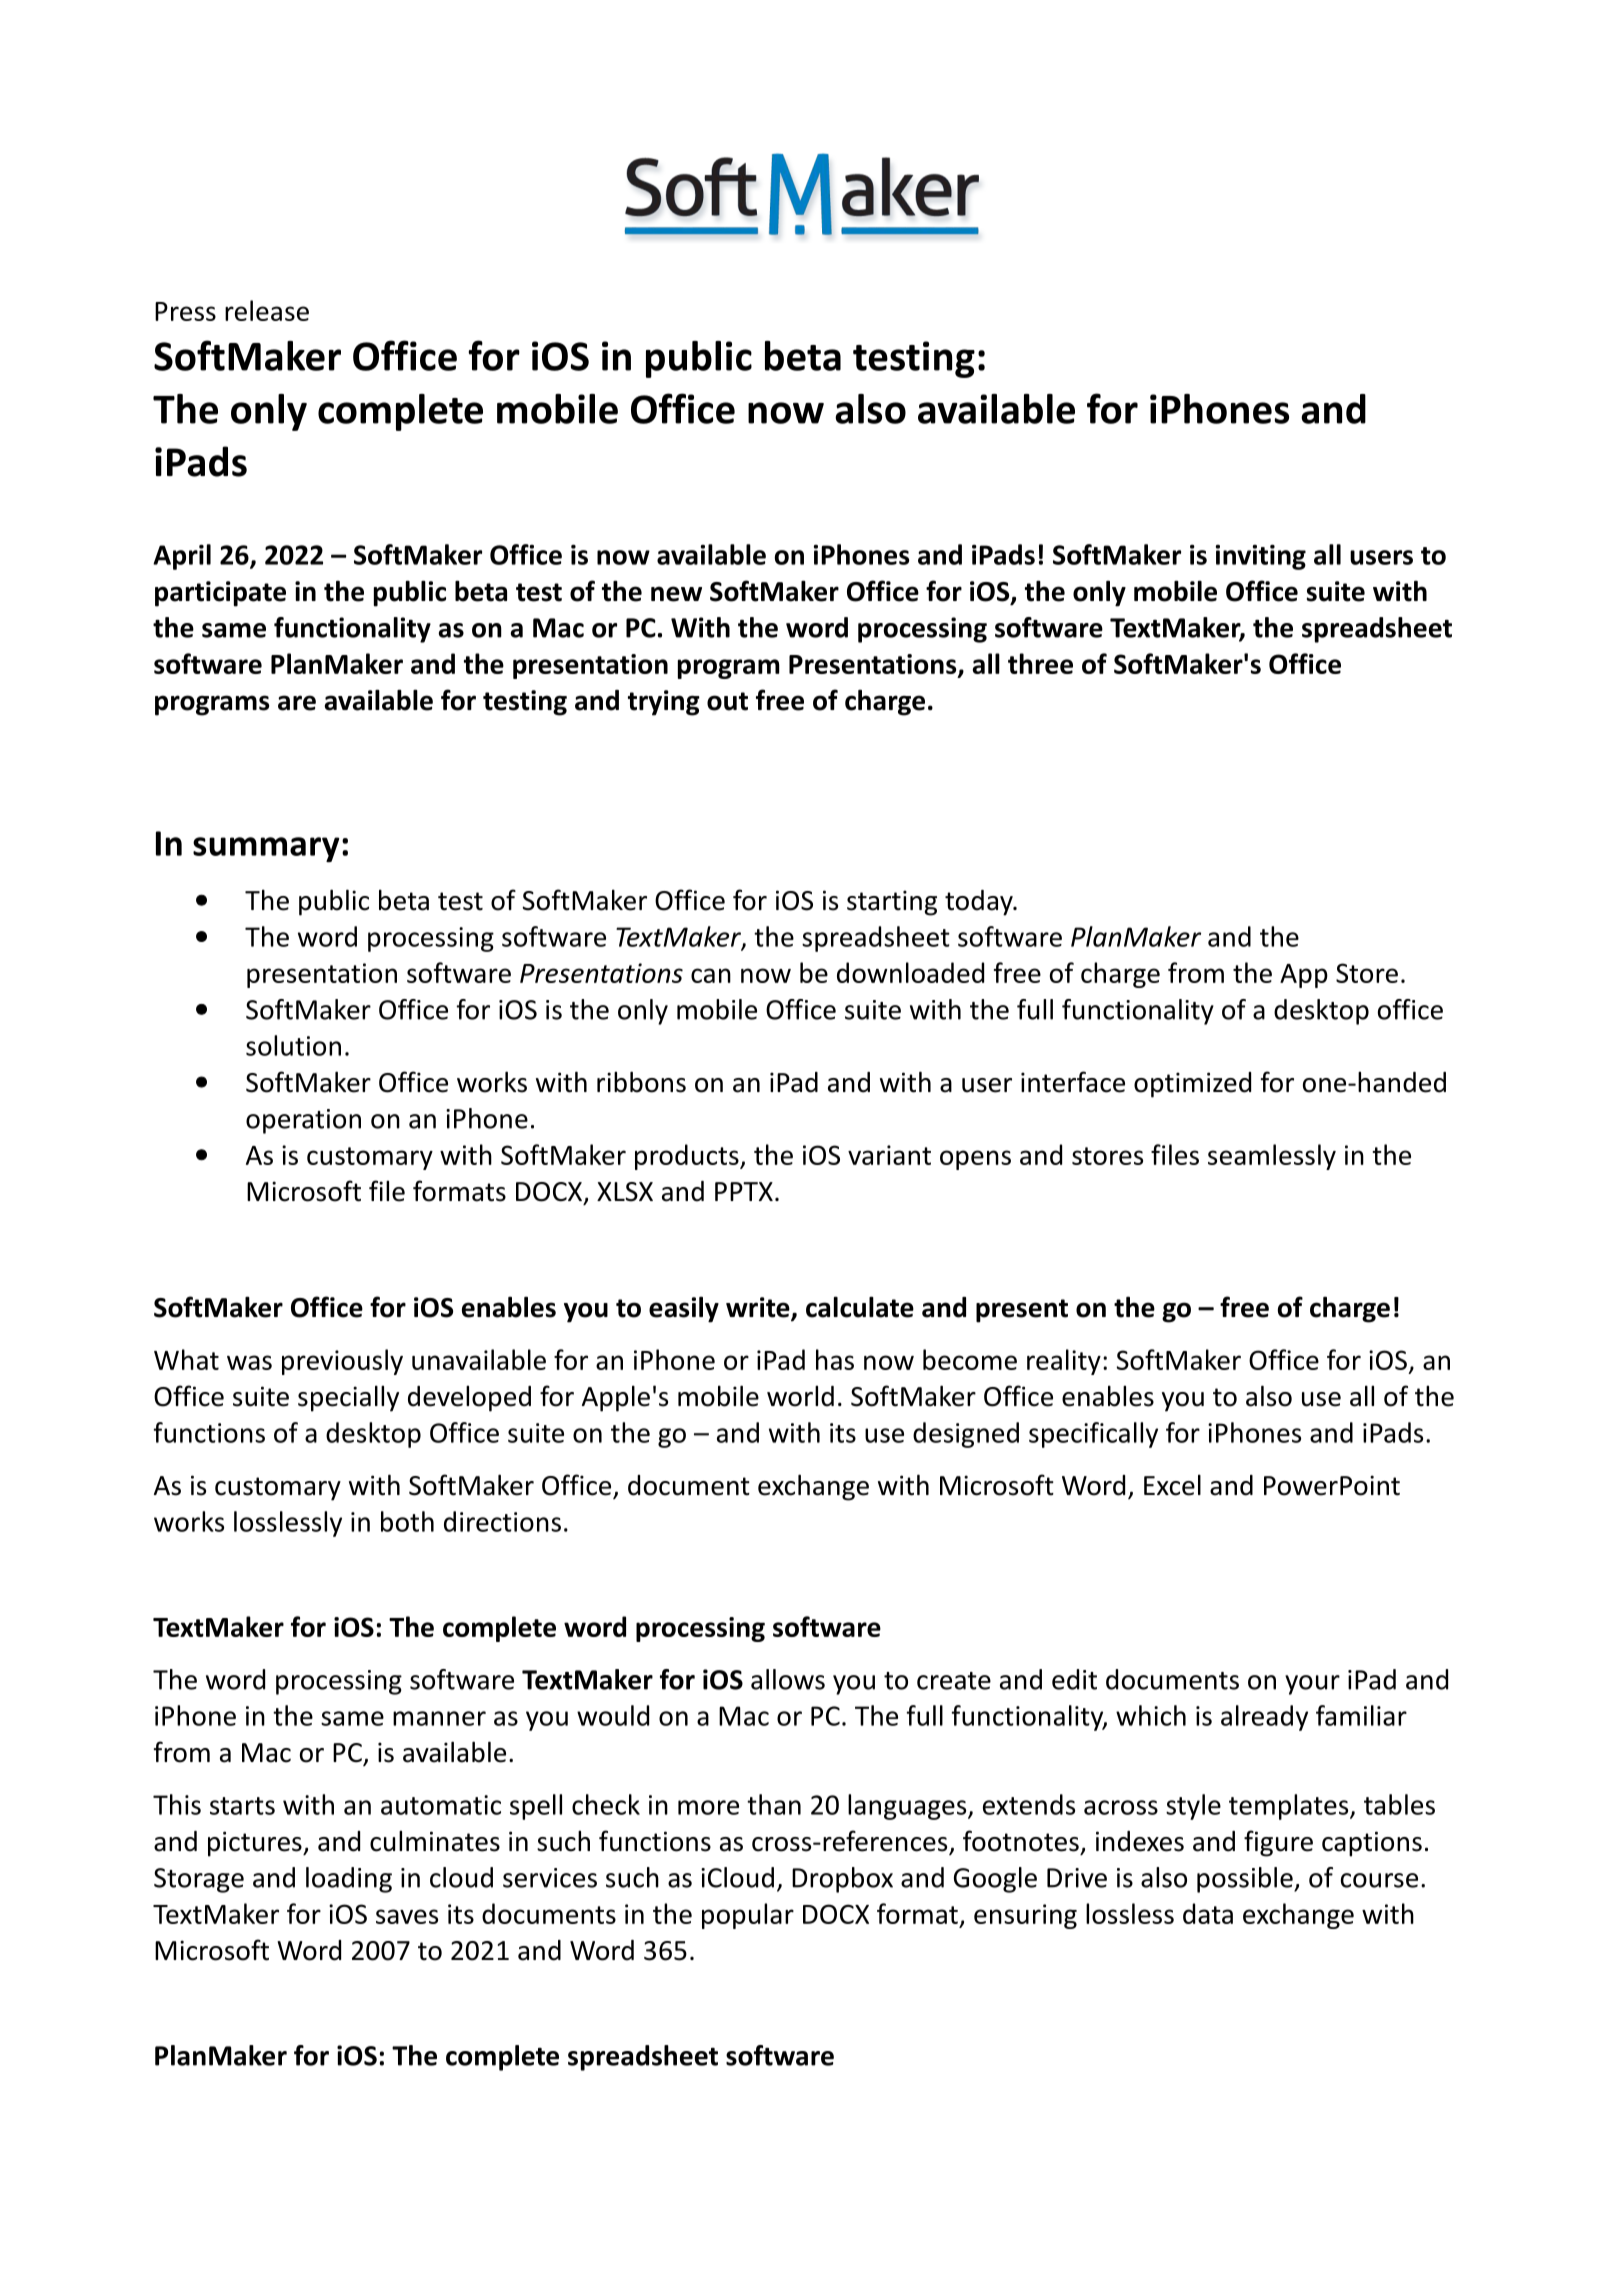 The width and height of the document is (1610, 2277). Describe the element at coordinates (267, 310) in the document. I see `release` at that location.
